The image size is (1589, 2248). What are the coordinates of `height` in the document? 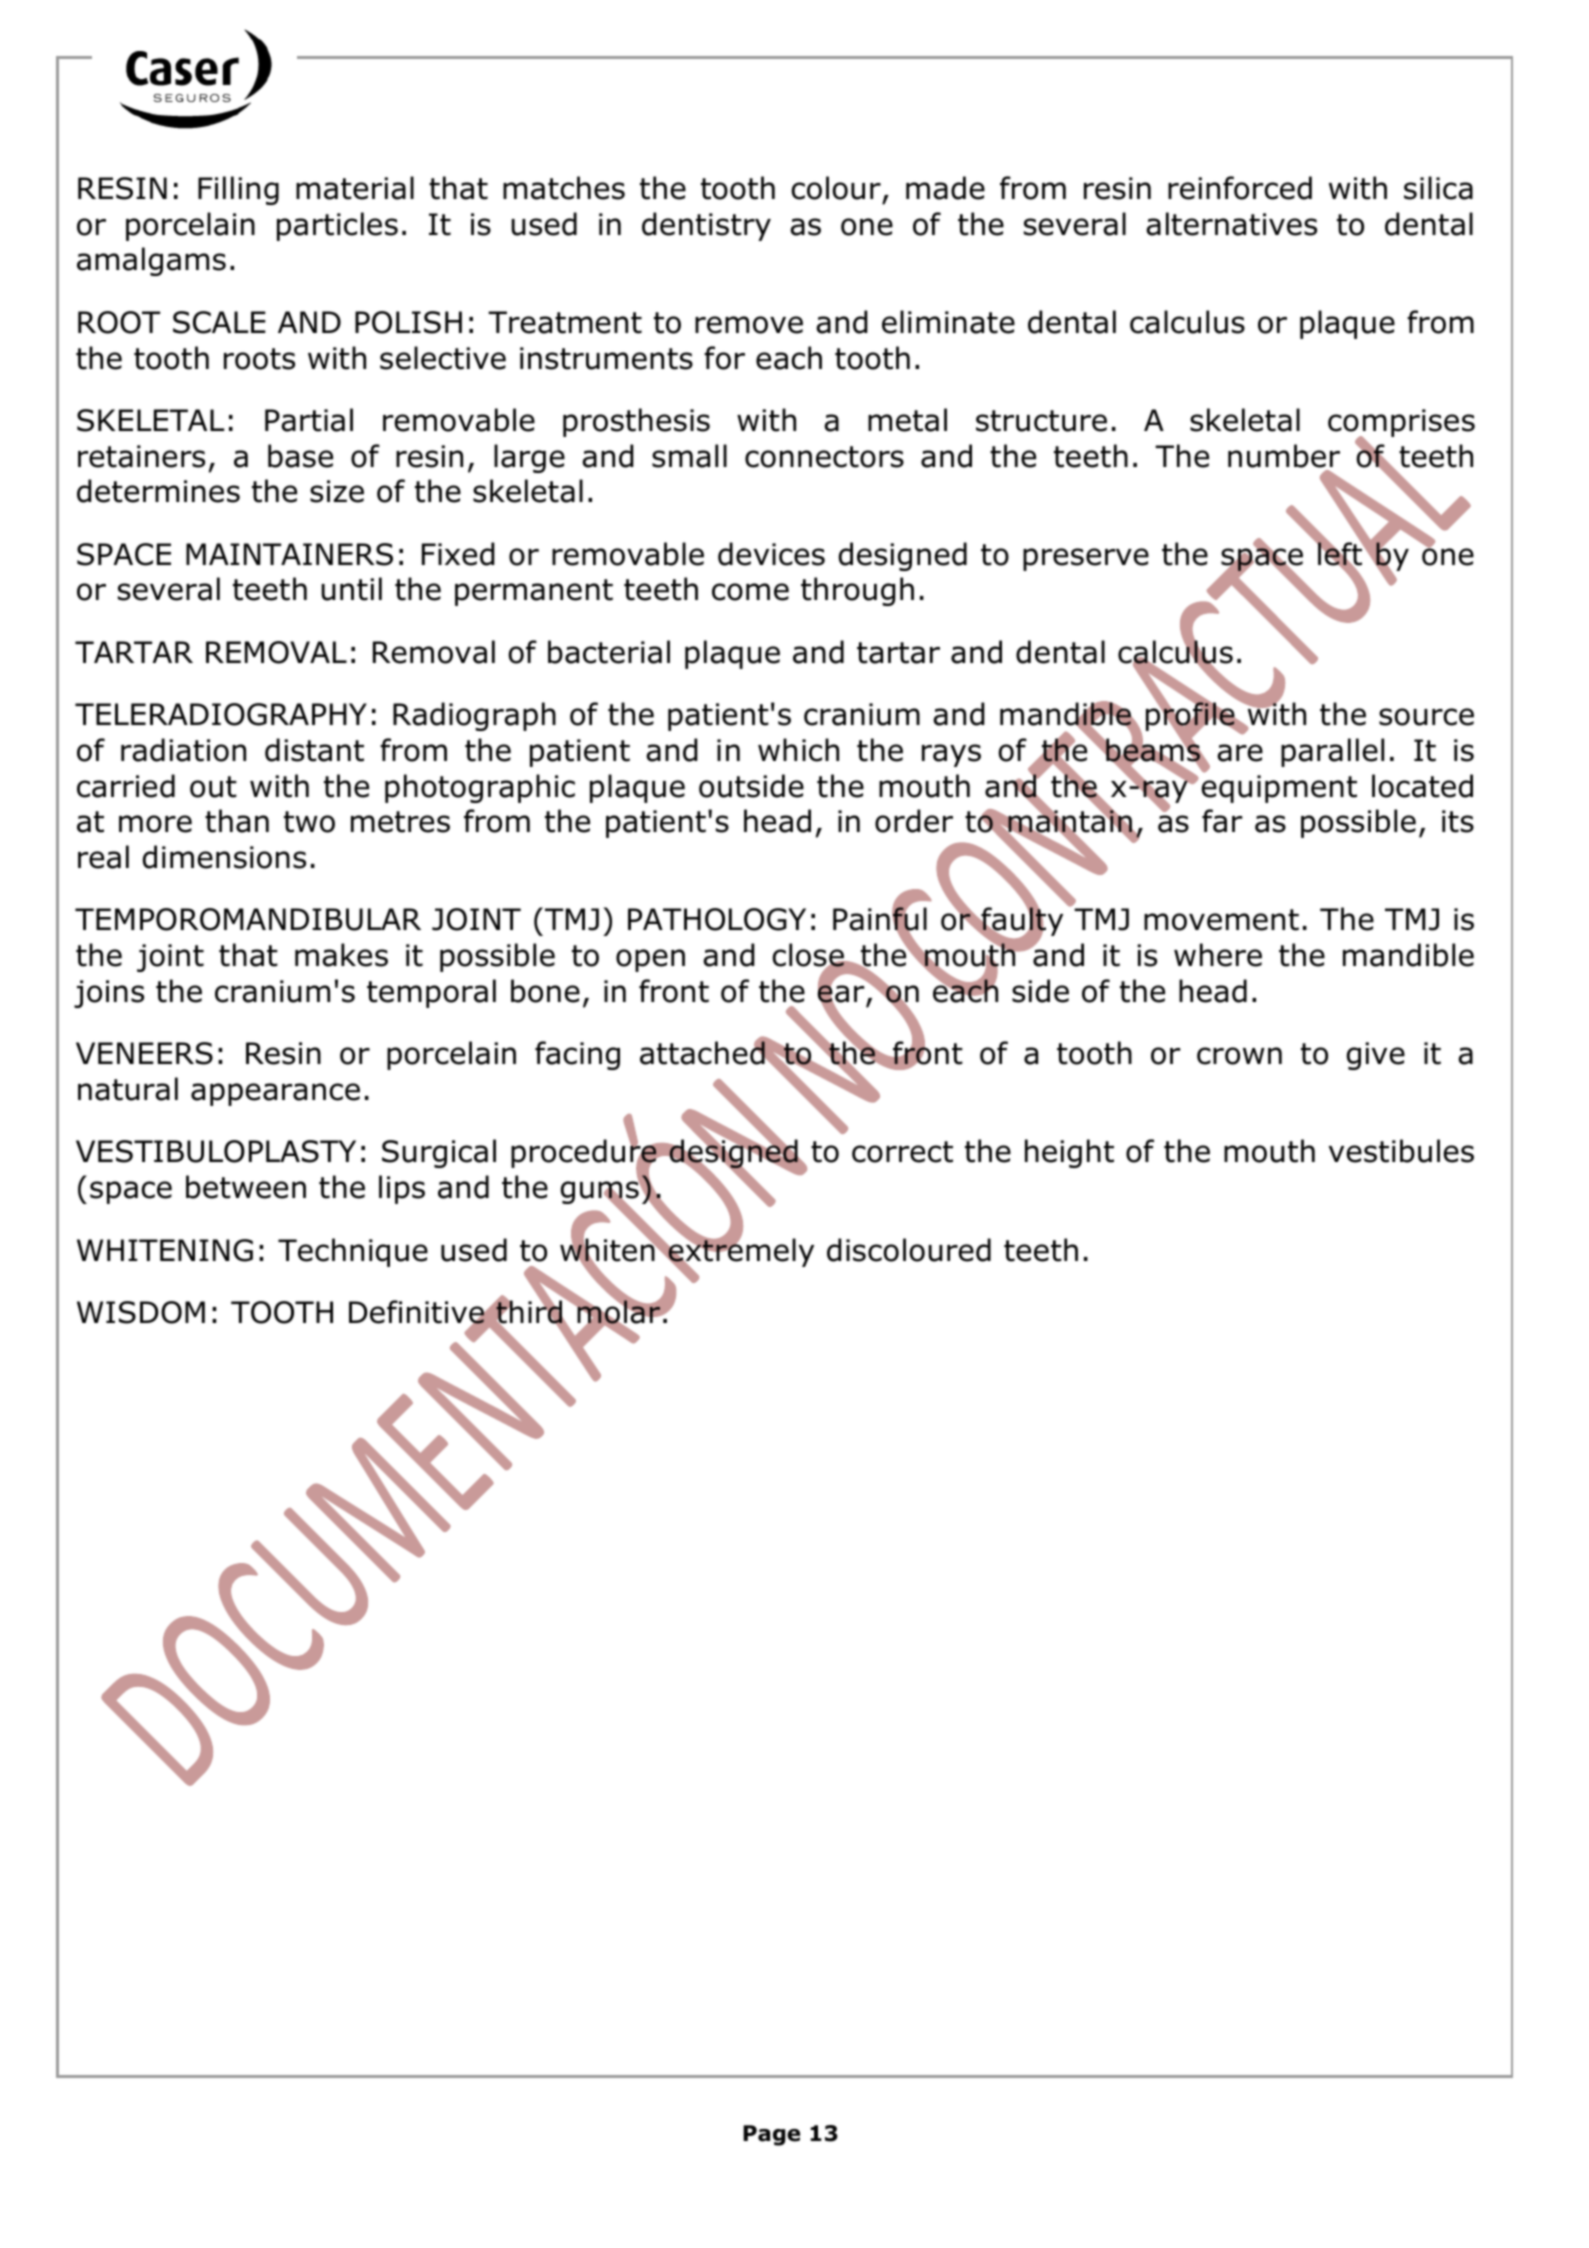 It's located at (1069, 1153).
